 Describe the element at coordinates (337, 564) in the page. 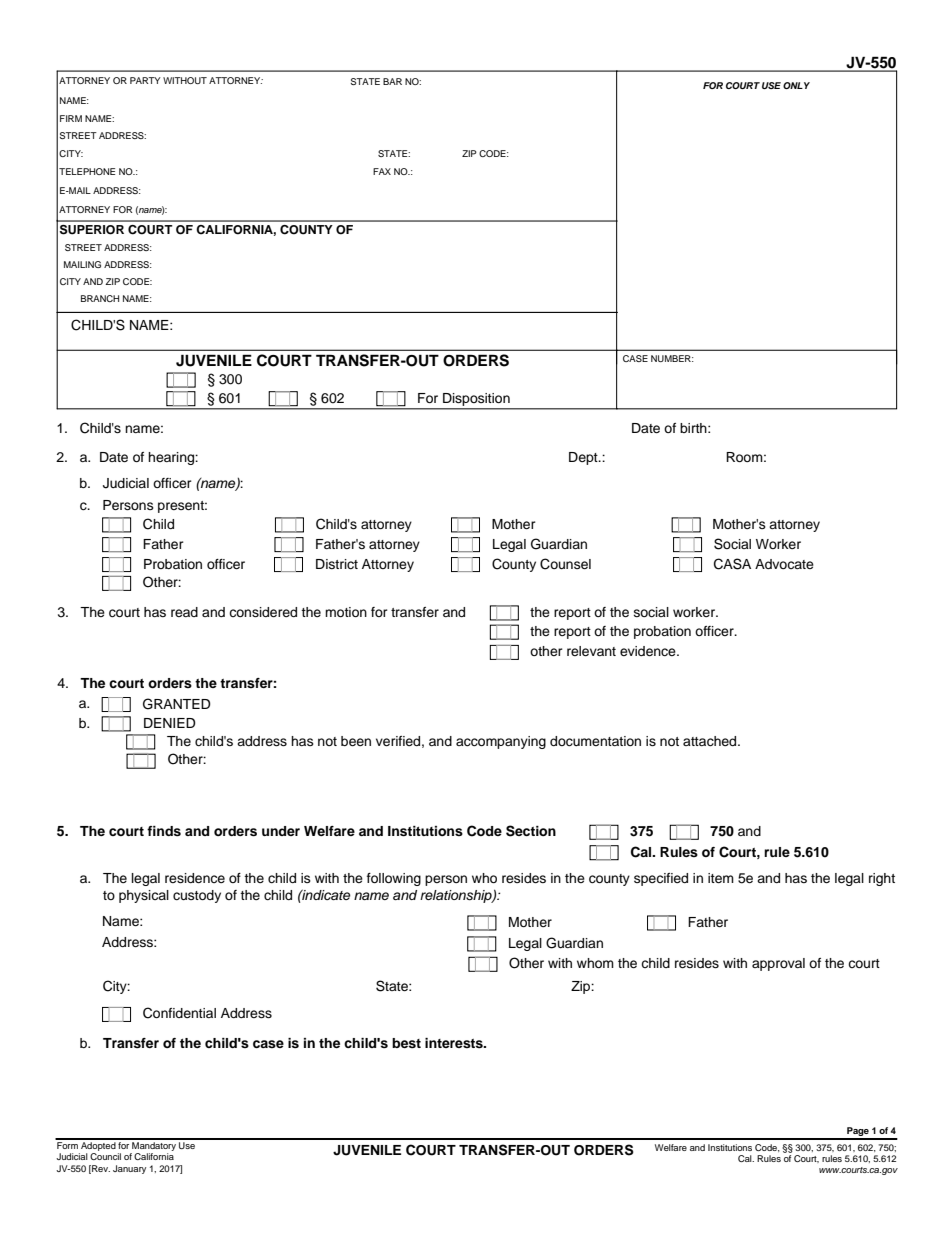

I see `District` at that location.
